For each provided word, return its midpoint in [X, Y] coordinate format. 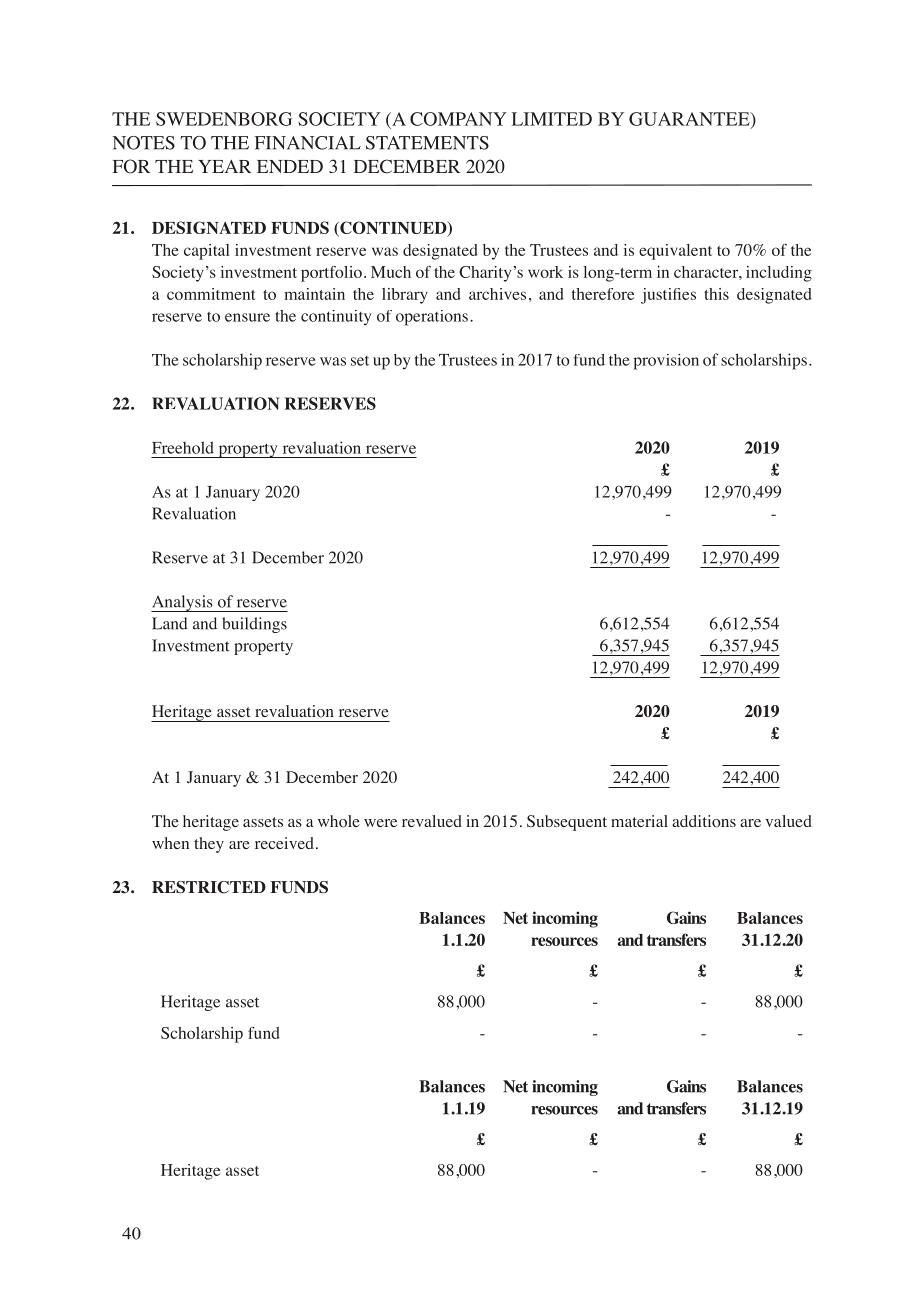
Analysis [183, 603]
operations [432, 318]
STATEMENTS [427, 143]
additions [704, 821]
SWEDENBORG [224, 119]
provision [666, 362]
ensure [247, 317]
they [209, 845]
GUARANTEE [690, 120]
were [380, 823]
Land [170, 623]
